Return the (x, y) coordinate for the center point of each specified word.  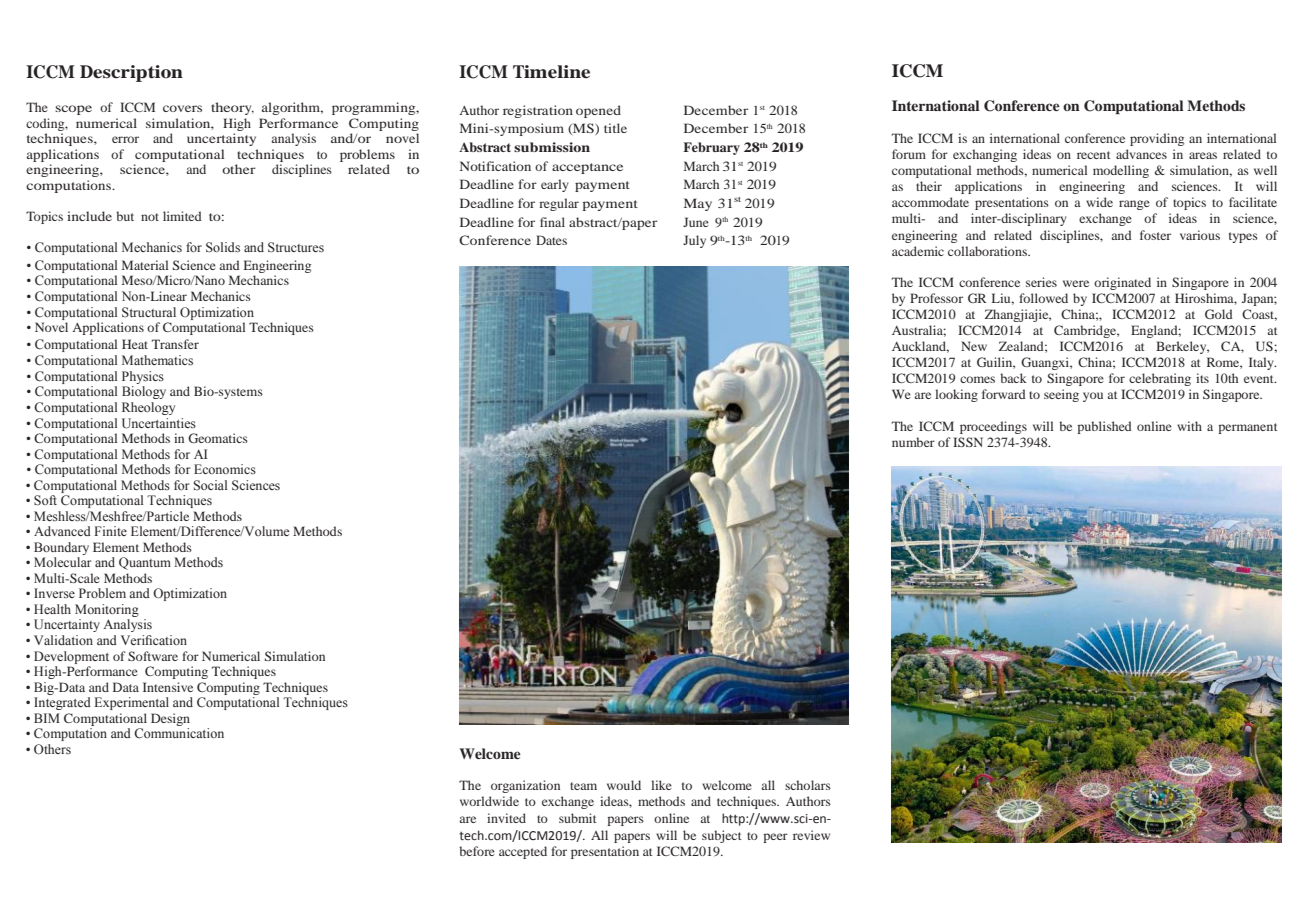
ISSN (968, 442)
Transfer (175, 344)
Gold (1219, 314)
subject (722, 836)
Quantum (145, 563)
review (811, 835)
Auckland (920, 347)
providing (1157, 139)
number (913, 442)
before (477, 851)
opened (598, 111)
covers (182, 108)
